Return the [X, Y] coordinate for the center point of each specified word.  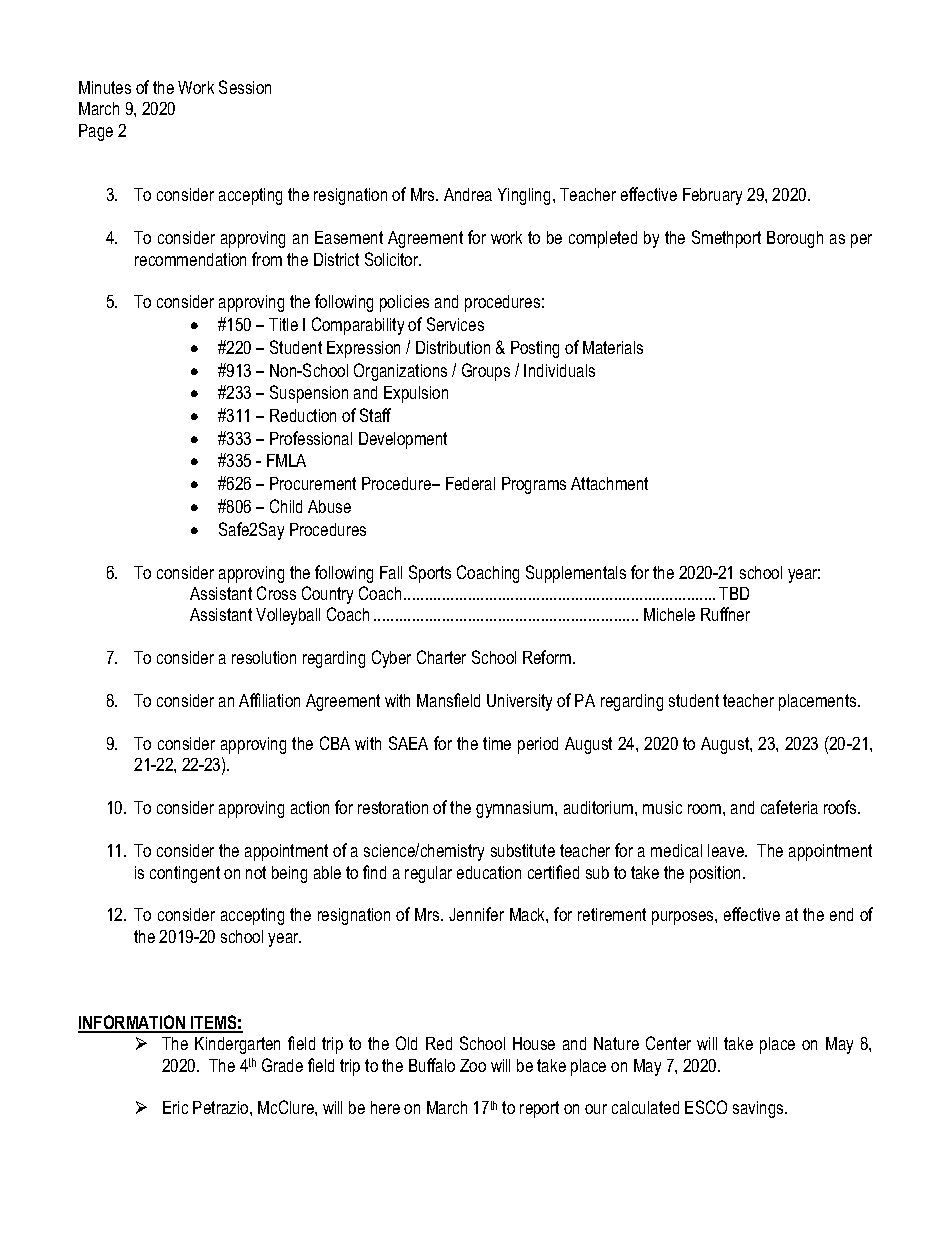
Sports [430, 574]
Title [283, 324]
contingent [185, 874]
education [489, 872]
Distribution [453, 347]
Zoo [473, 1065]
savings [759, 1109]
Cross [276, 593]
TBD [734, 593]
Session [245, 87]
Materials [613, 347]
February [712, 196]
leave [727, 850]
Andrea [468, 194]
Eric [175, 1107]
